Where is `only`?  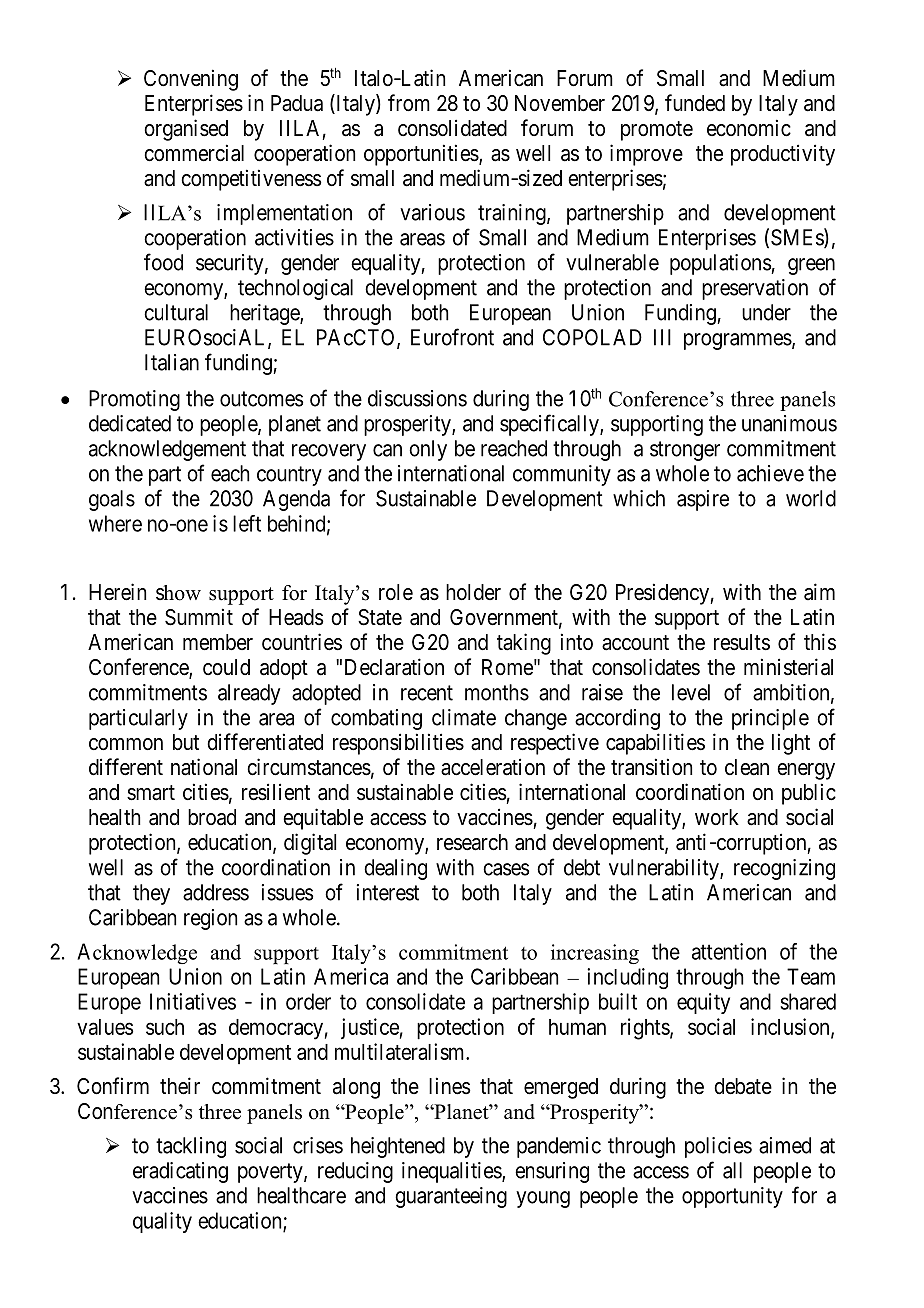 only is located at coordinates (428, 450).
